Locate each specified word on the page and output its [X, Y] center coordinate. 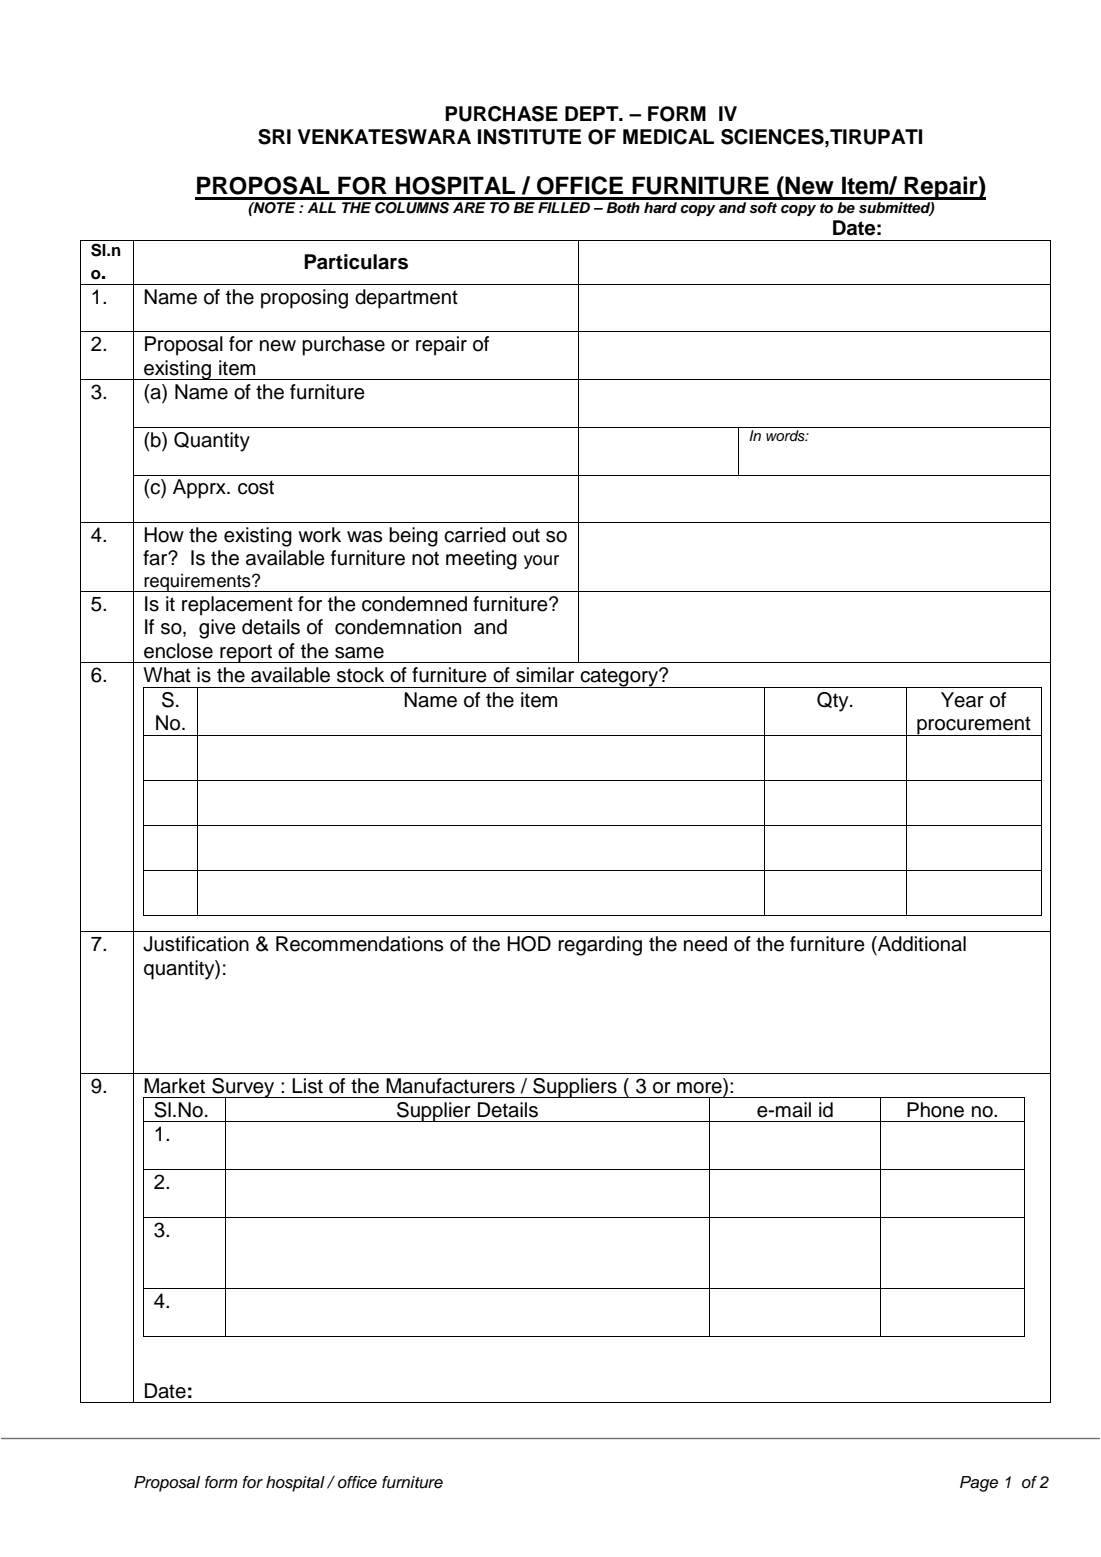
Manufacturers [450, 1086]
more [700, 1086]
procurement [974, 726]
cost [256, 487]
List [307, 1086]
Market [174, 1086]
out [526, 535]
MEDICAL [668, 137]
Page [979, 1484]
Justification [196, 944]
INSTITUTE [529, 137]
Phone [935, 1110]
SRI [274, 137]
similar [545, 675]
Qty [834, 702]
